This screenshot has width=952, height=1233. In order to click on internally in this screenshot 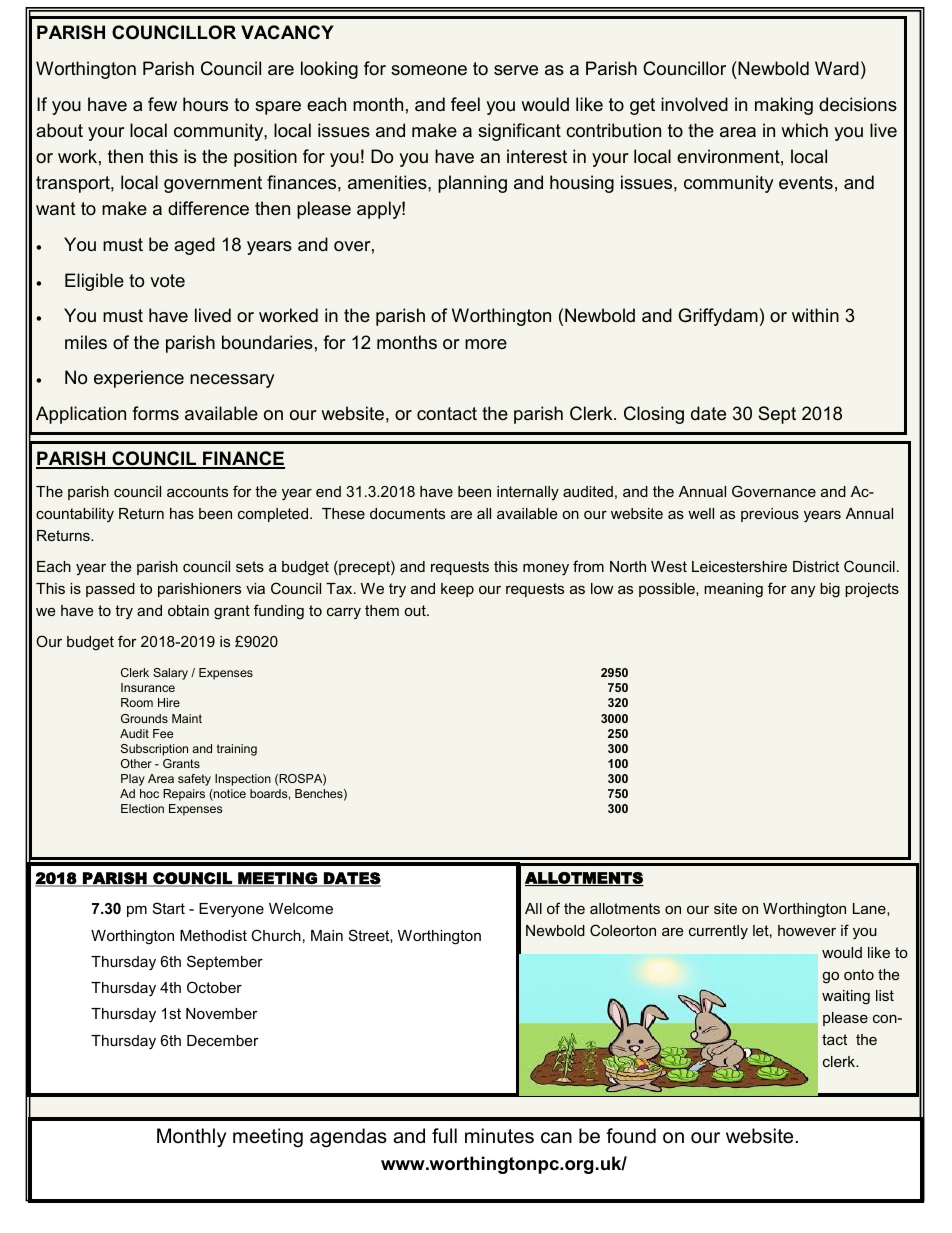, I will do `click(528, 493)`.
